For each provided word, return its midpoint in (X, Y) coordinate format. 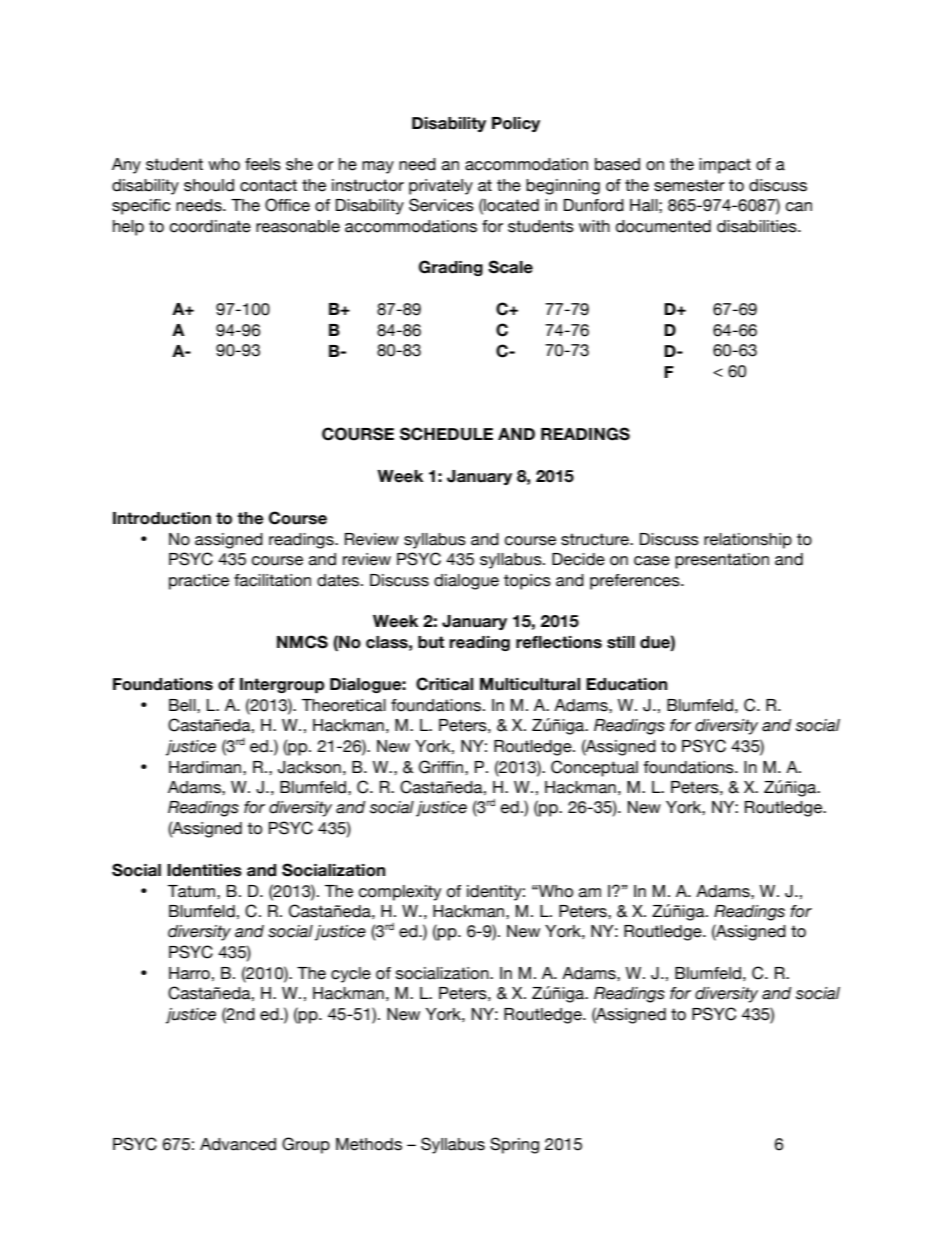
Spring (514, 1145)
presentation (722, 561)
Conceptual (594, 768)
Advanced (238, 1144)
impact (725, 166)
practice (199, 582)
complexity (400, 893)
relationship (748, 541)
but (431, 642)
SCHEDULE (446, 434)
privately (441, 187)
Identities (204, 870)
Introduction (162, 518)
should (209, 185)
